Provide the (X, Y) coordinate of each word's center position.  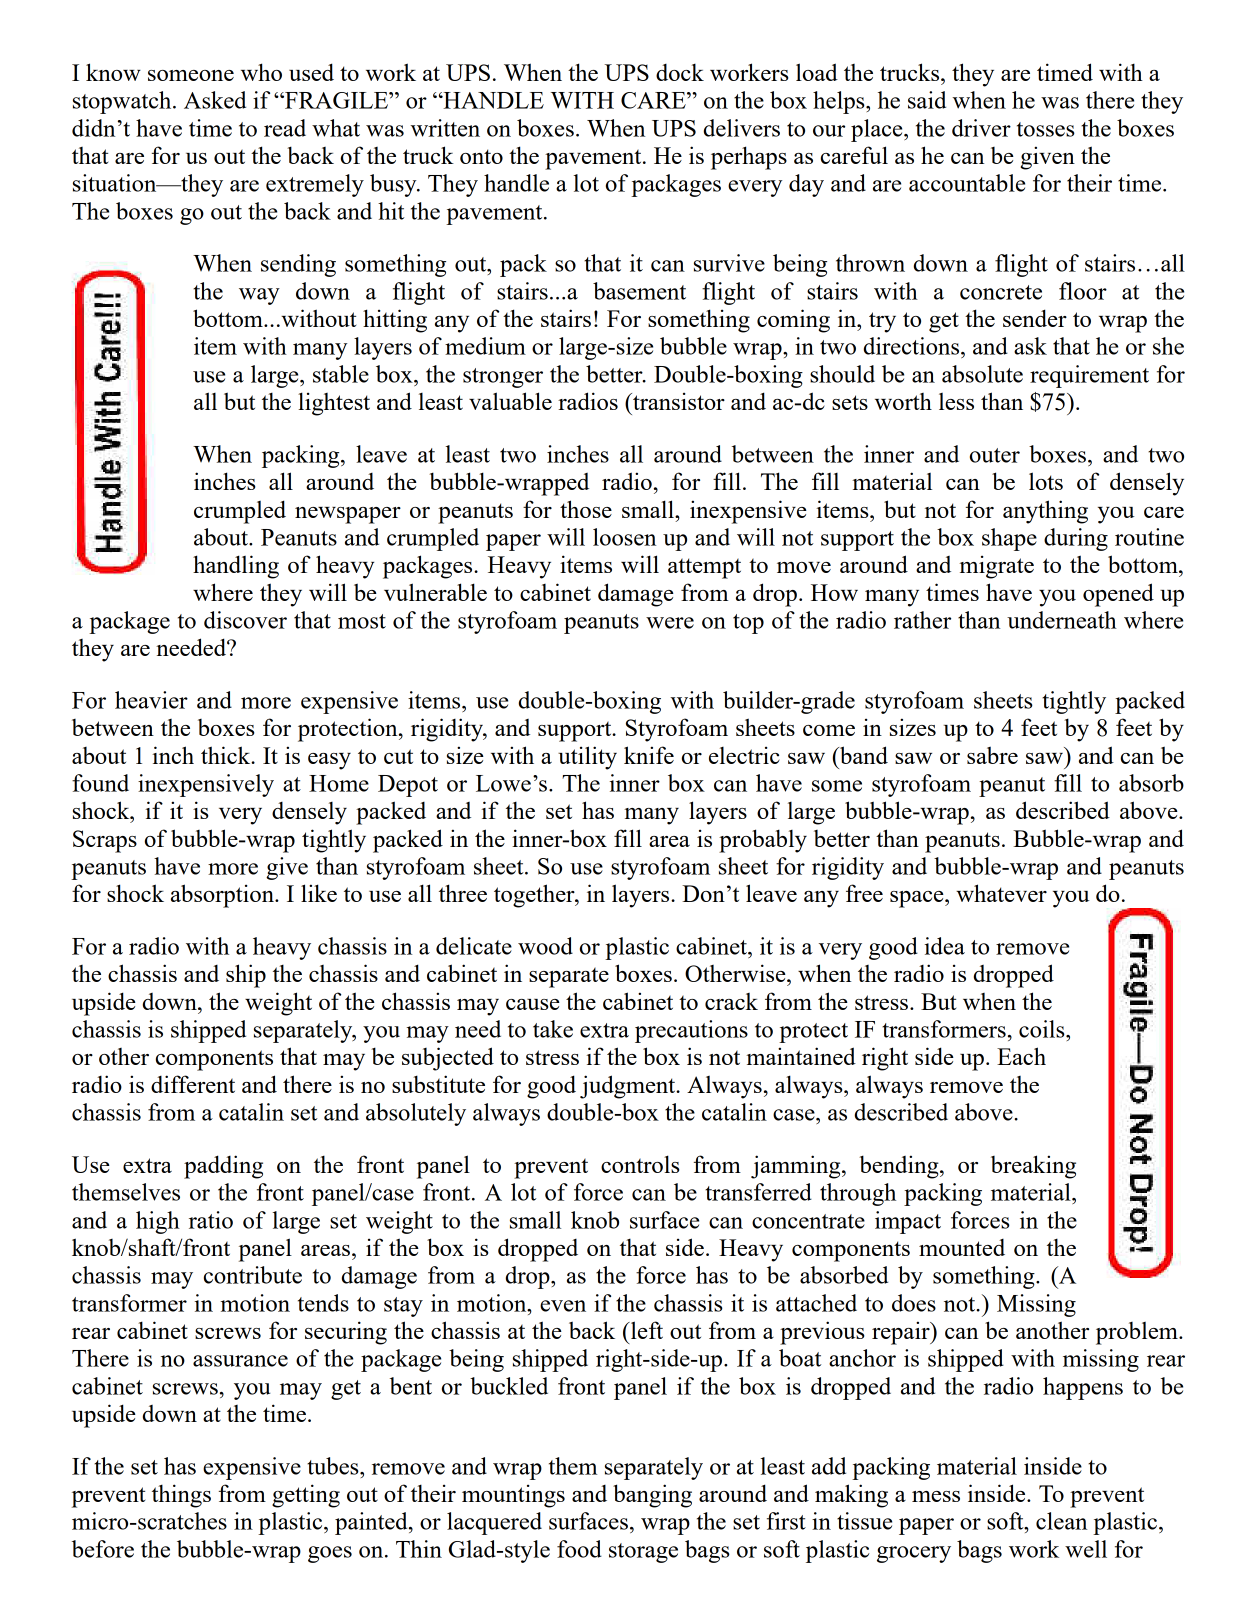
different (193, 1084)
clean (1061, 1521)
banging (652, 1496)
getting (306, 1496)
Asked (215, 100)
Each (1021, 1056)
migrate (996, 567)
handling (236, 567)
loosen (624, 537)
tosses (1046, 129)
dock (680, 72)
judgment (629, 1087)
